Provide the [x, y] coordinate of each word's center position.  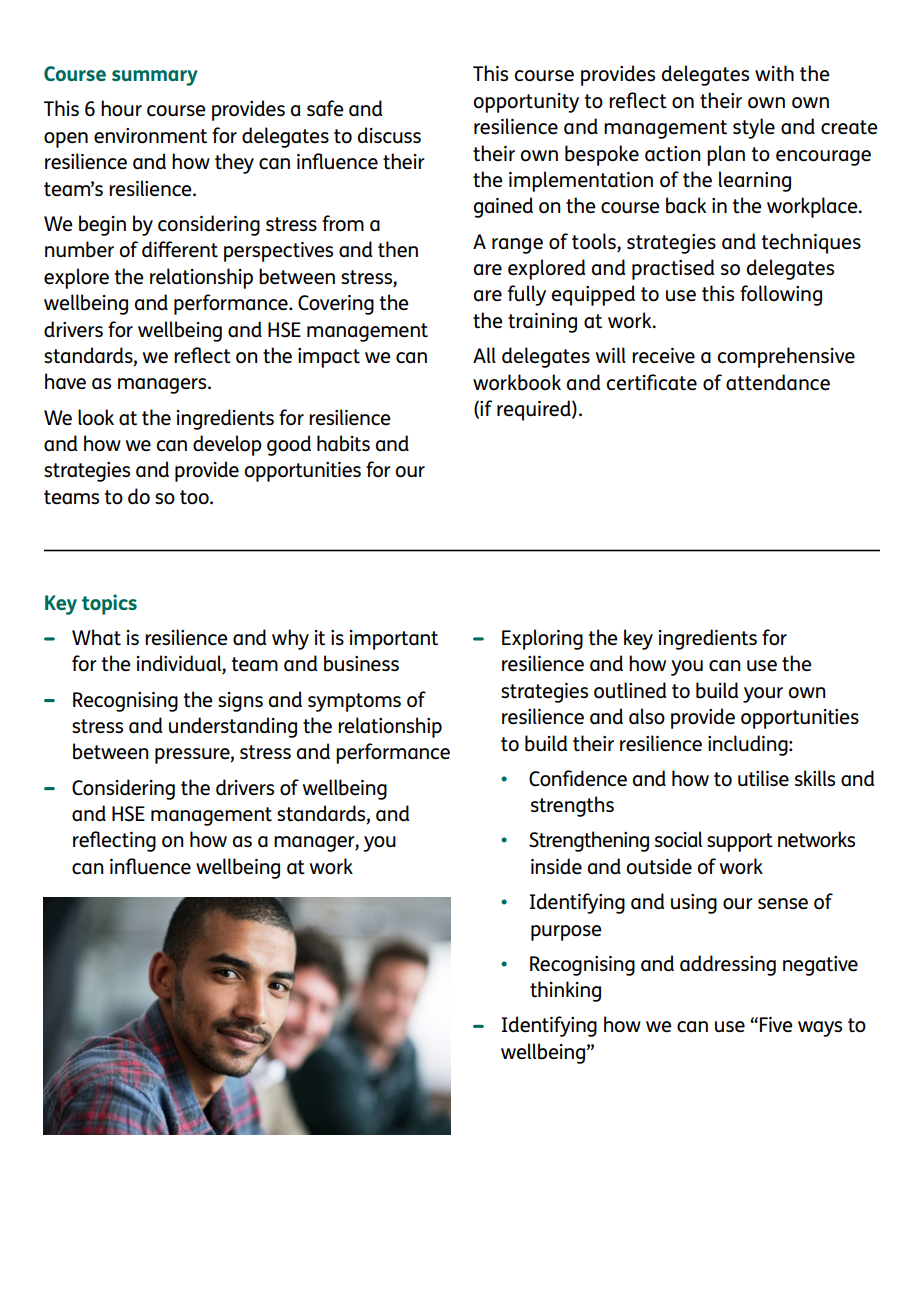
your [763, 695]
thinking [565, 991]
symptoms [354, 702]
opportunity [526, 103]
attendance [778, 382]
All [484, 355]
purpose [566, 933]
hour [121, 108]
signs [240, 702]
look [96, 417]
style [754, 128]
